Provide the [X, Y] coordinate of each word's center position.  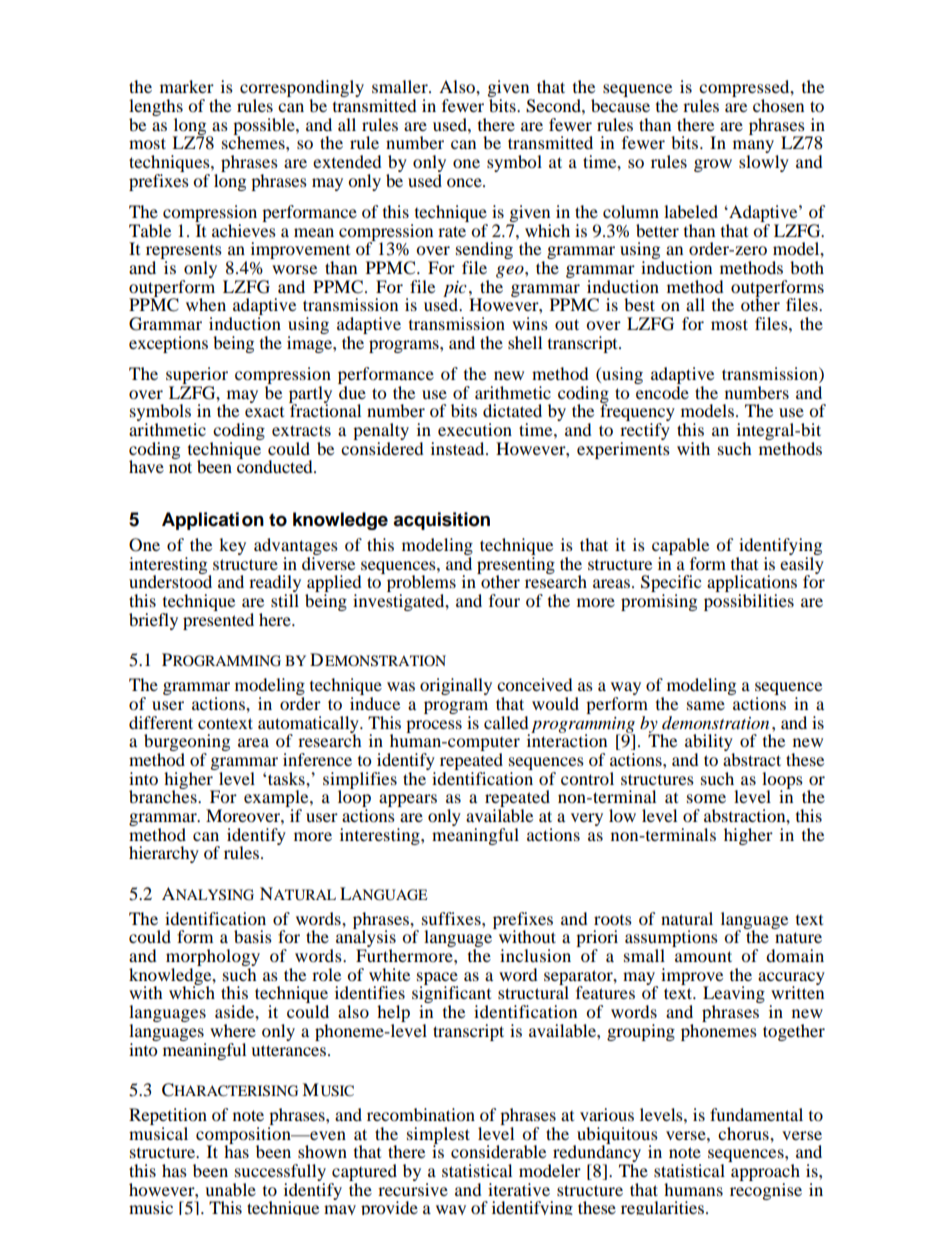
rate [452, 231]
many [755, 148]
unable [230, 1189]
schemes [254, 141]
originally [456, 686]
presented [218, 621]
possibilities [749, 602]
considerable [498, 1151]
